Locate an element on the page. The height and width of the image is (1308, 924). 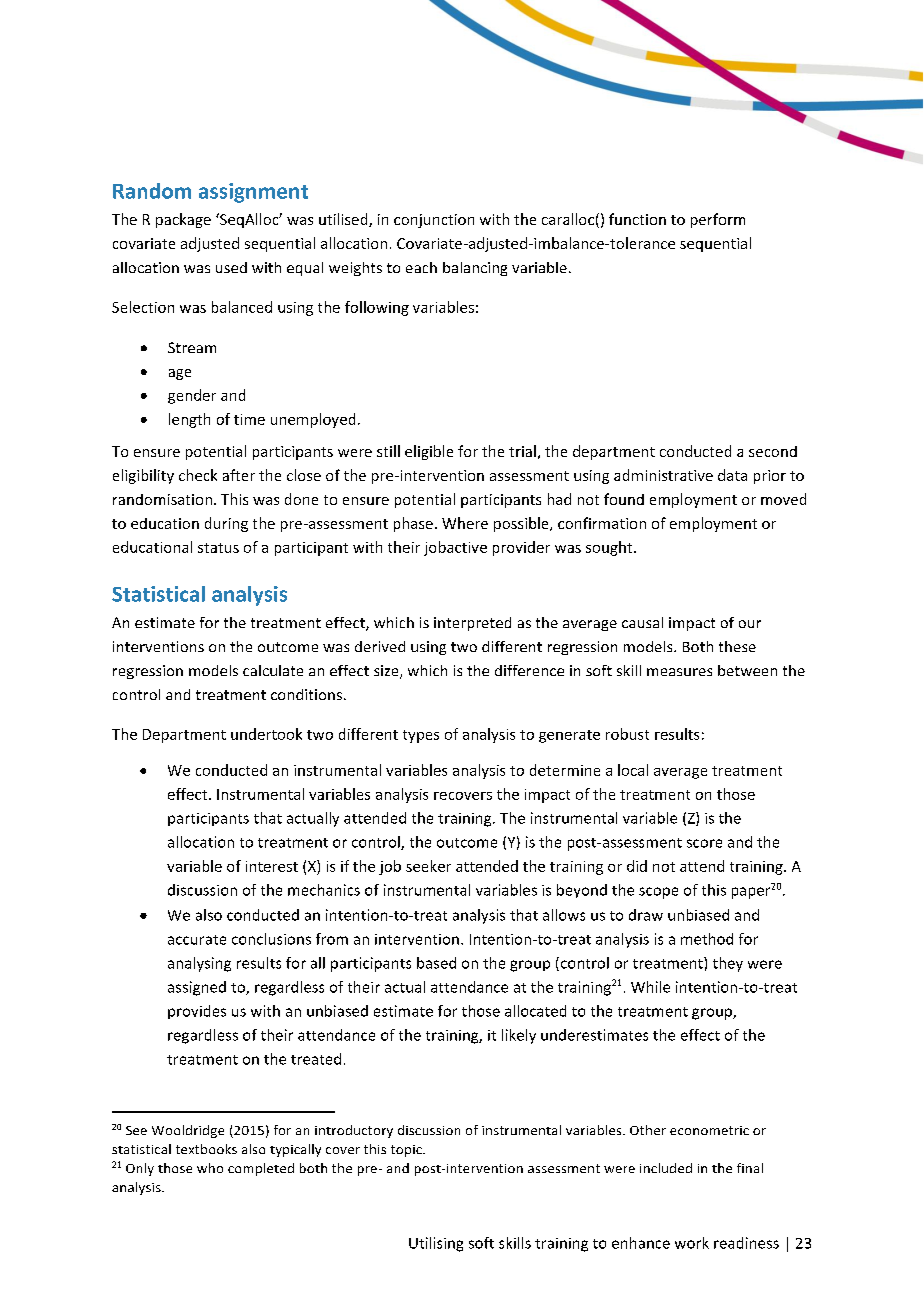
conjunction is located at coordinates (434, 221).
